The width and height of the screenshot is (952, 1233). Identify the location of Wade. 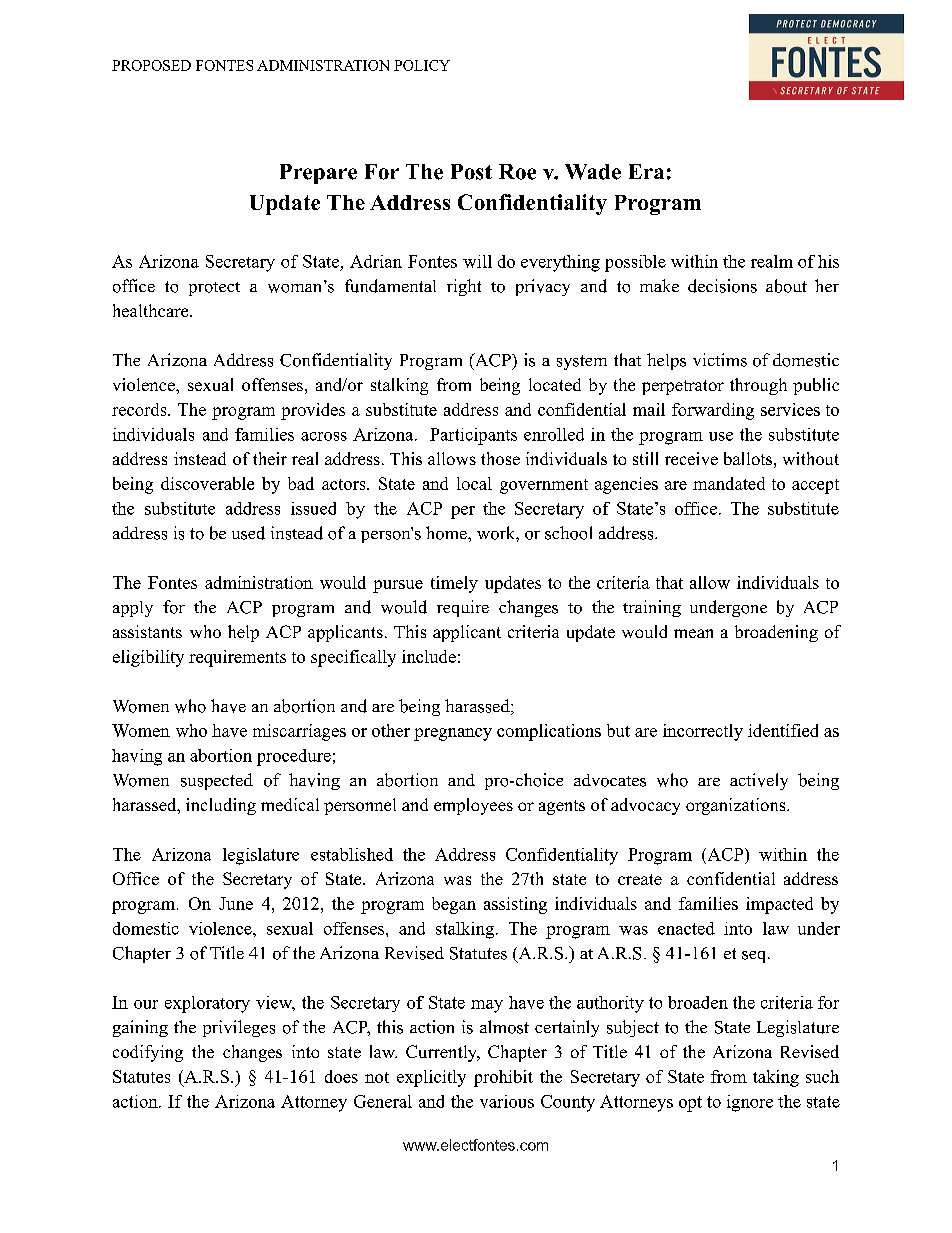
(593, 172).
